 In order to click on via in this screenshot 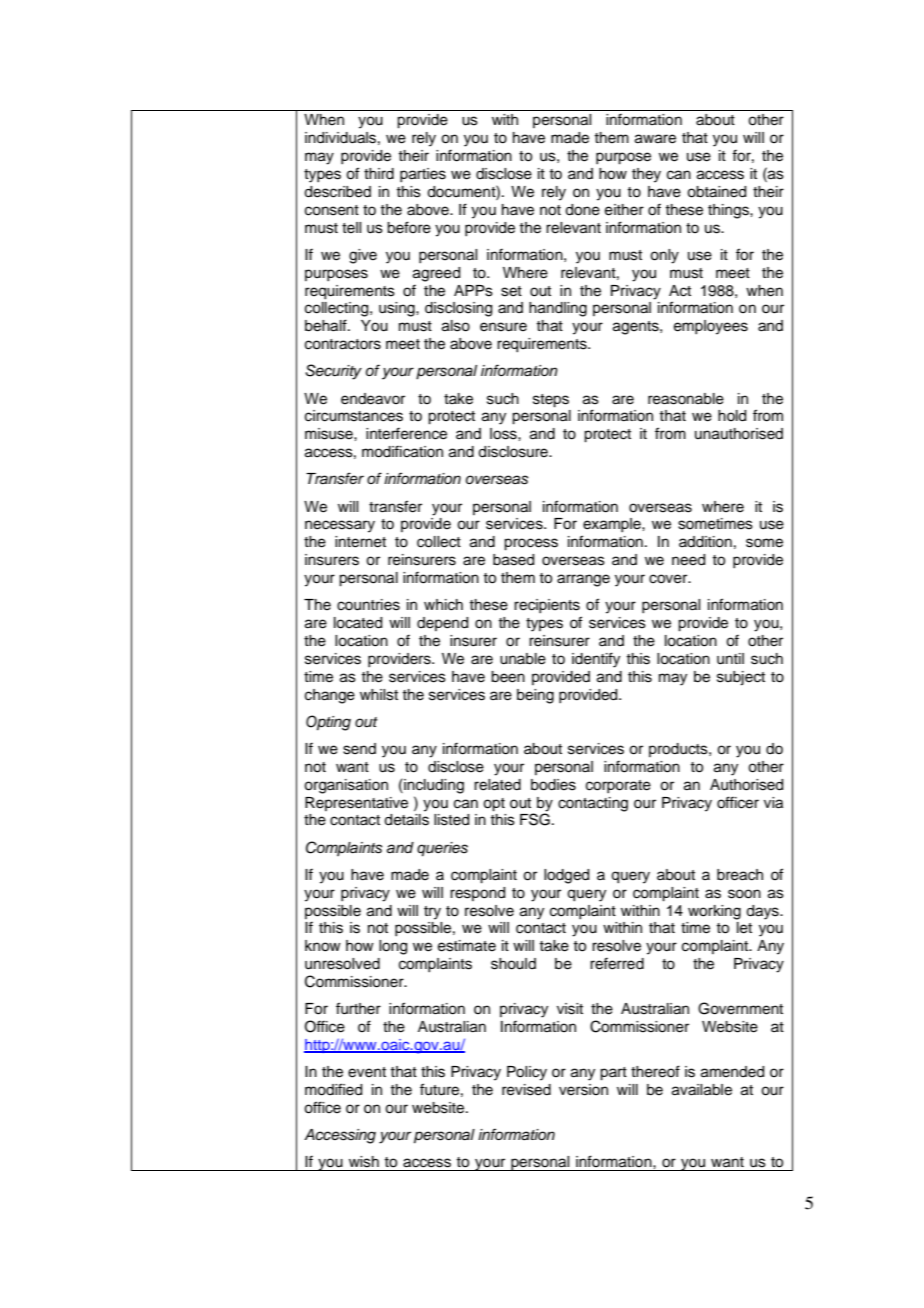, I will do `click(773, 803)`.
